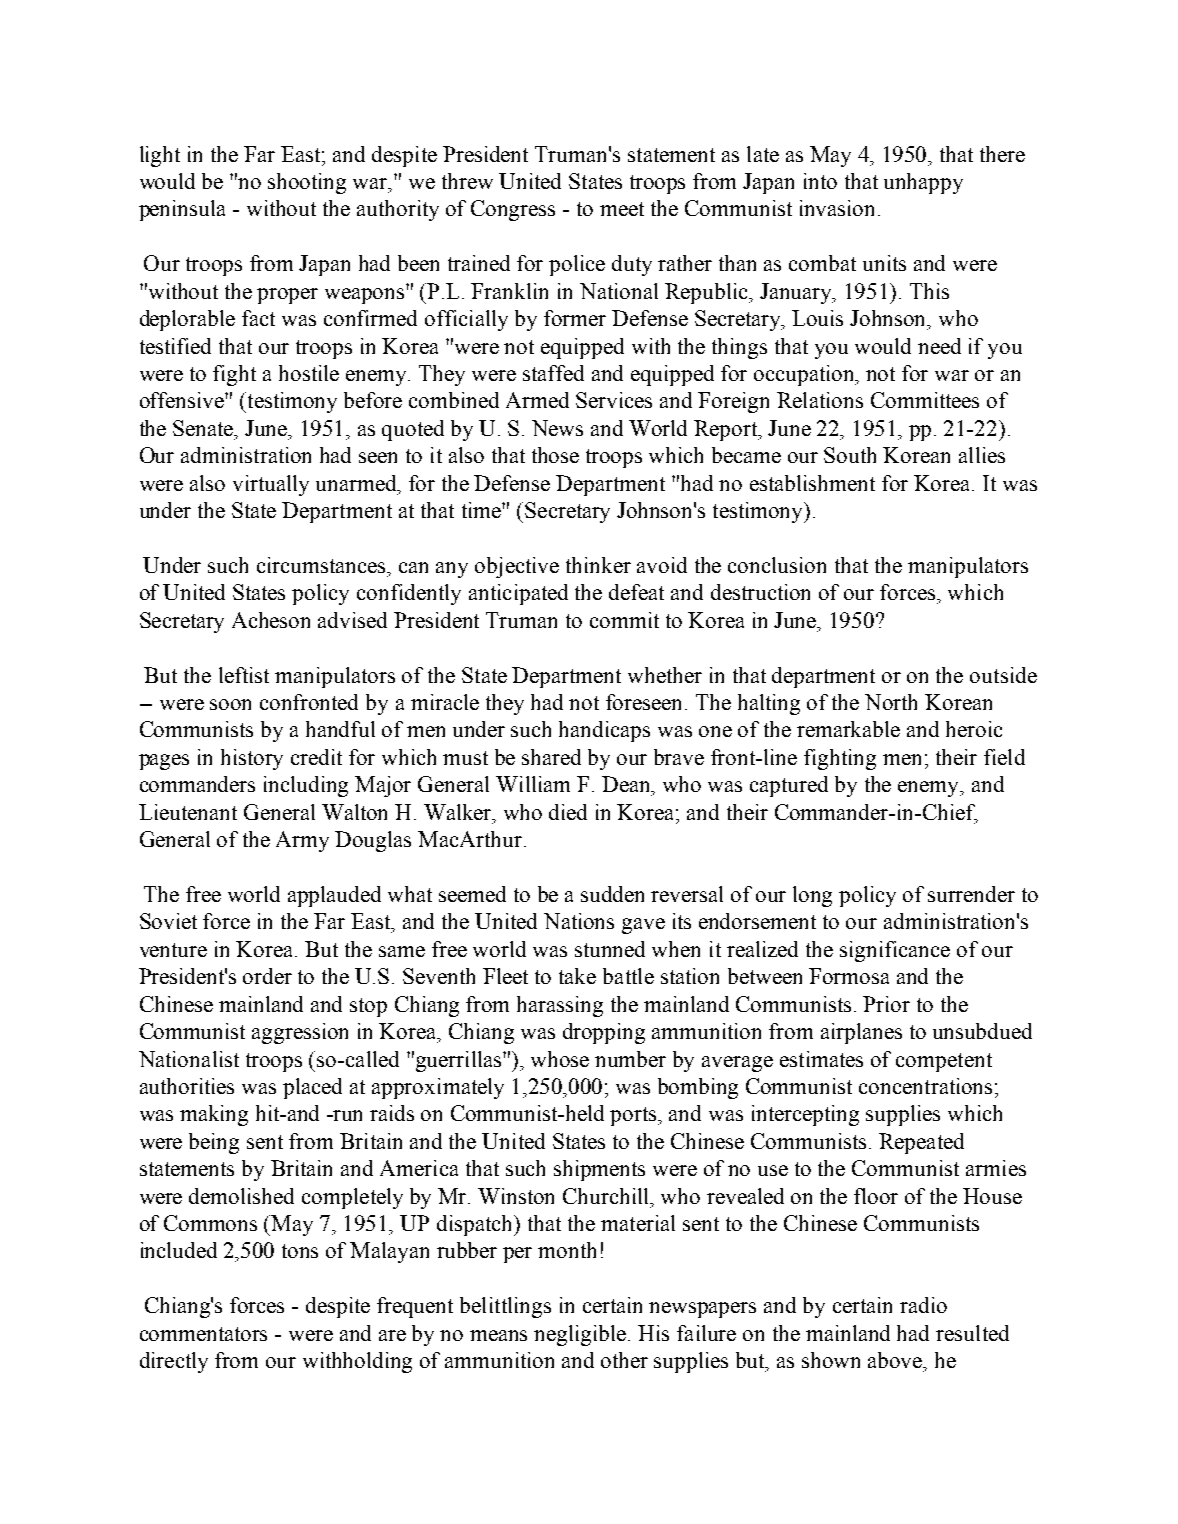  Describe the element at coordinates (923, 1305) in the image. I see `radio` at that location.
